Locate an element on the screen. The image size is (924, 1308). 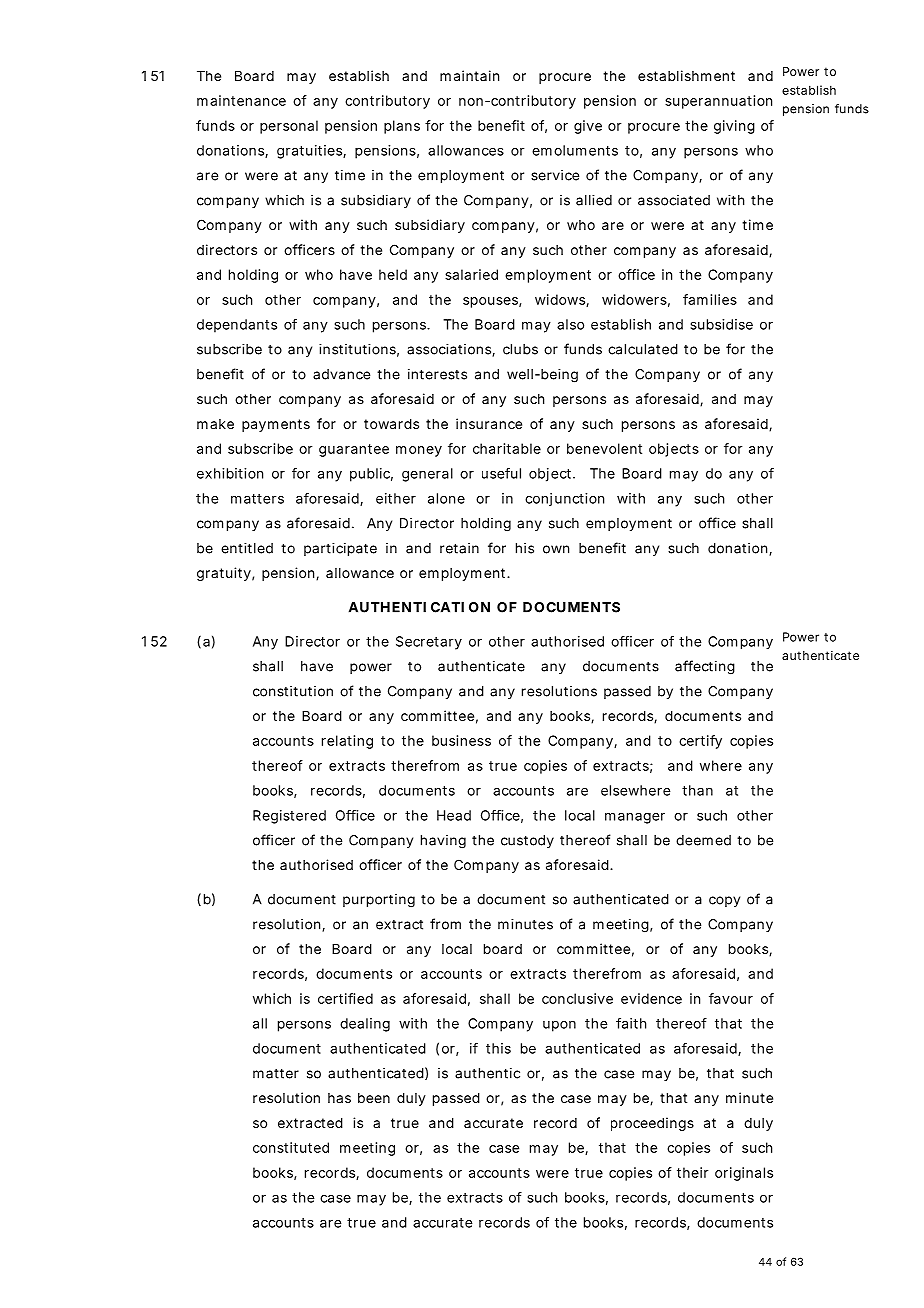
payments is located at coordinates (276, 425).
